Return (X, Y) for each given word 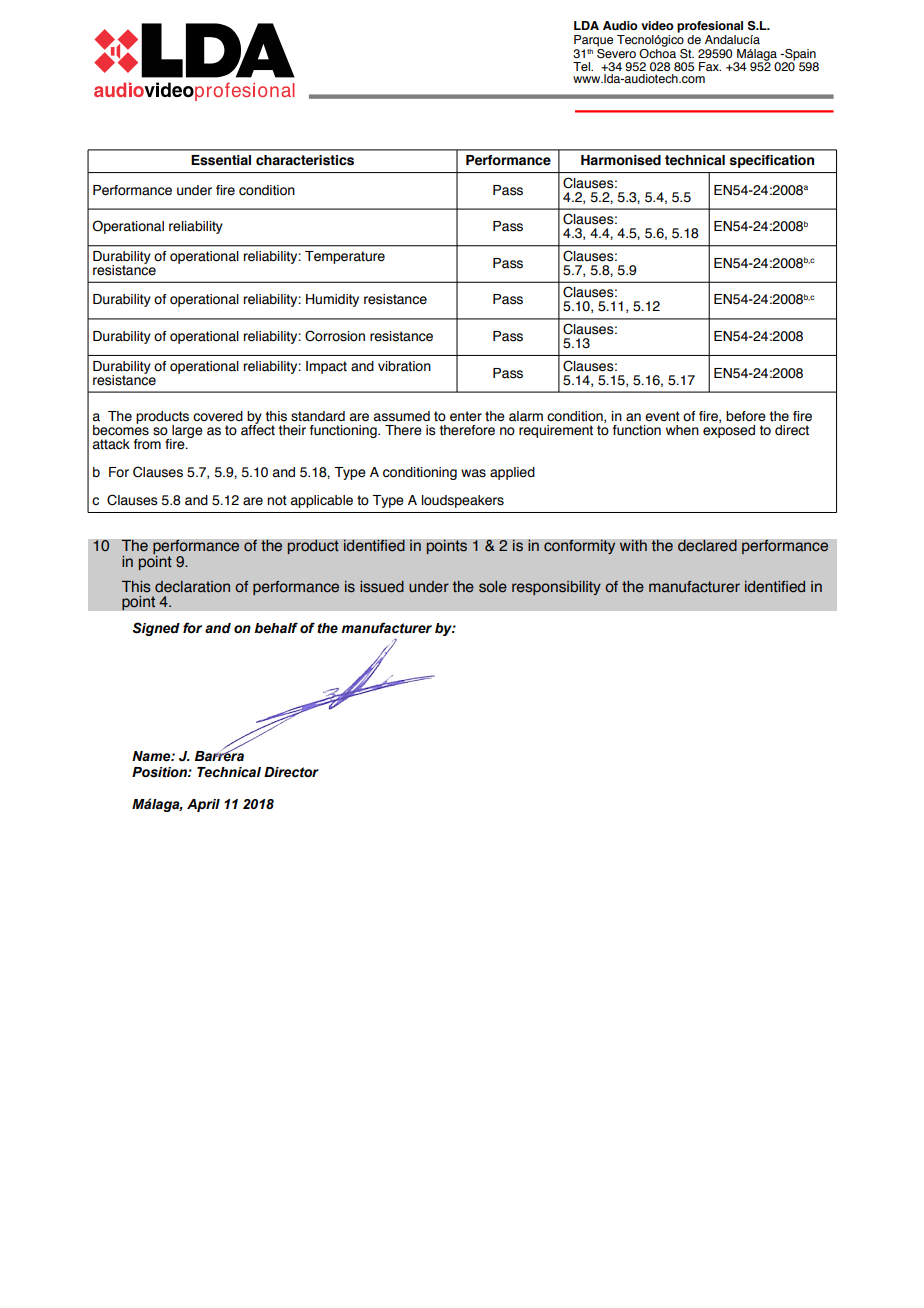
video (657, 25)
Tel (582, 66)
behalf (276, 628)
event (662, 416)
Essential (221, 160)
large (186, 433)
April (203, 805)
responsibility (556, 588)
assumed (402, 416)
